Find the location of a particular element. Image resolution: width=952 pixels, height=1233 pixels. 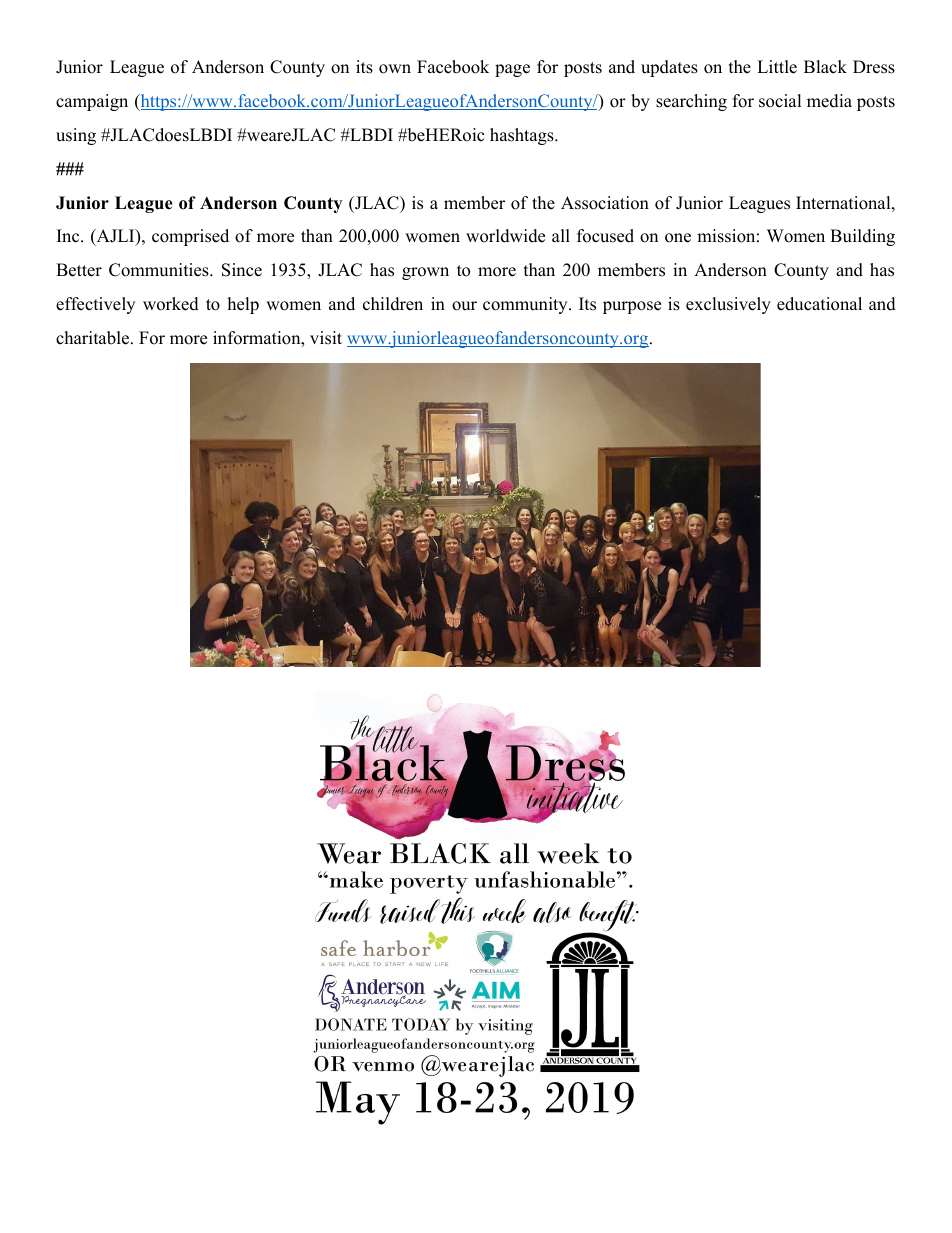

hashtags is located at coordinates (523, 136).
